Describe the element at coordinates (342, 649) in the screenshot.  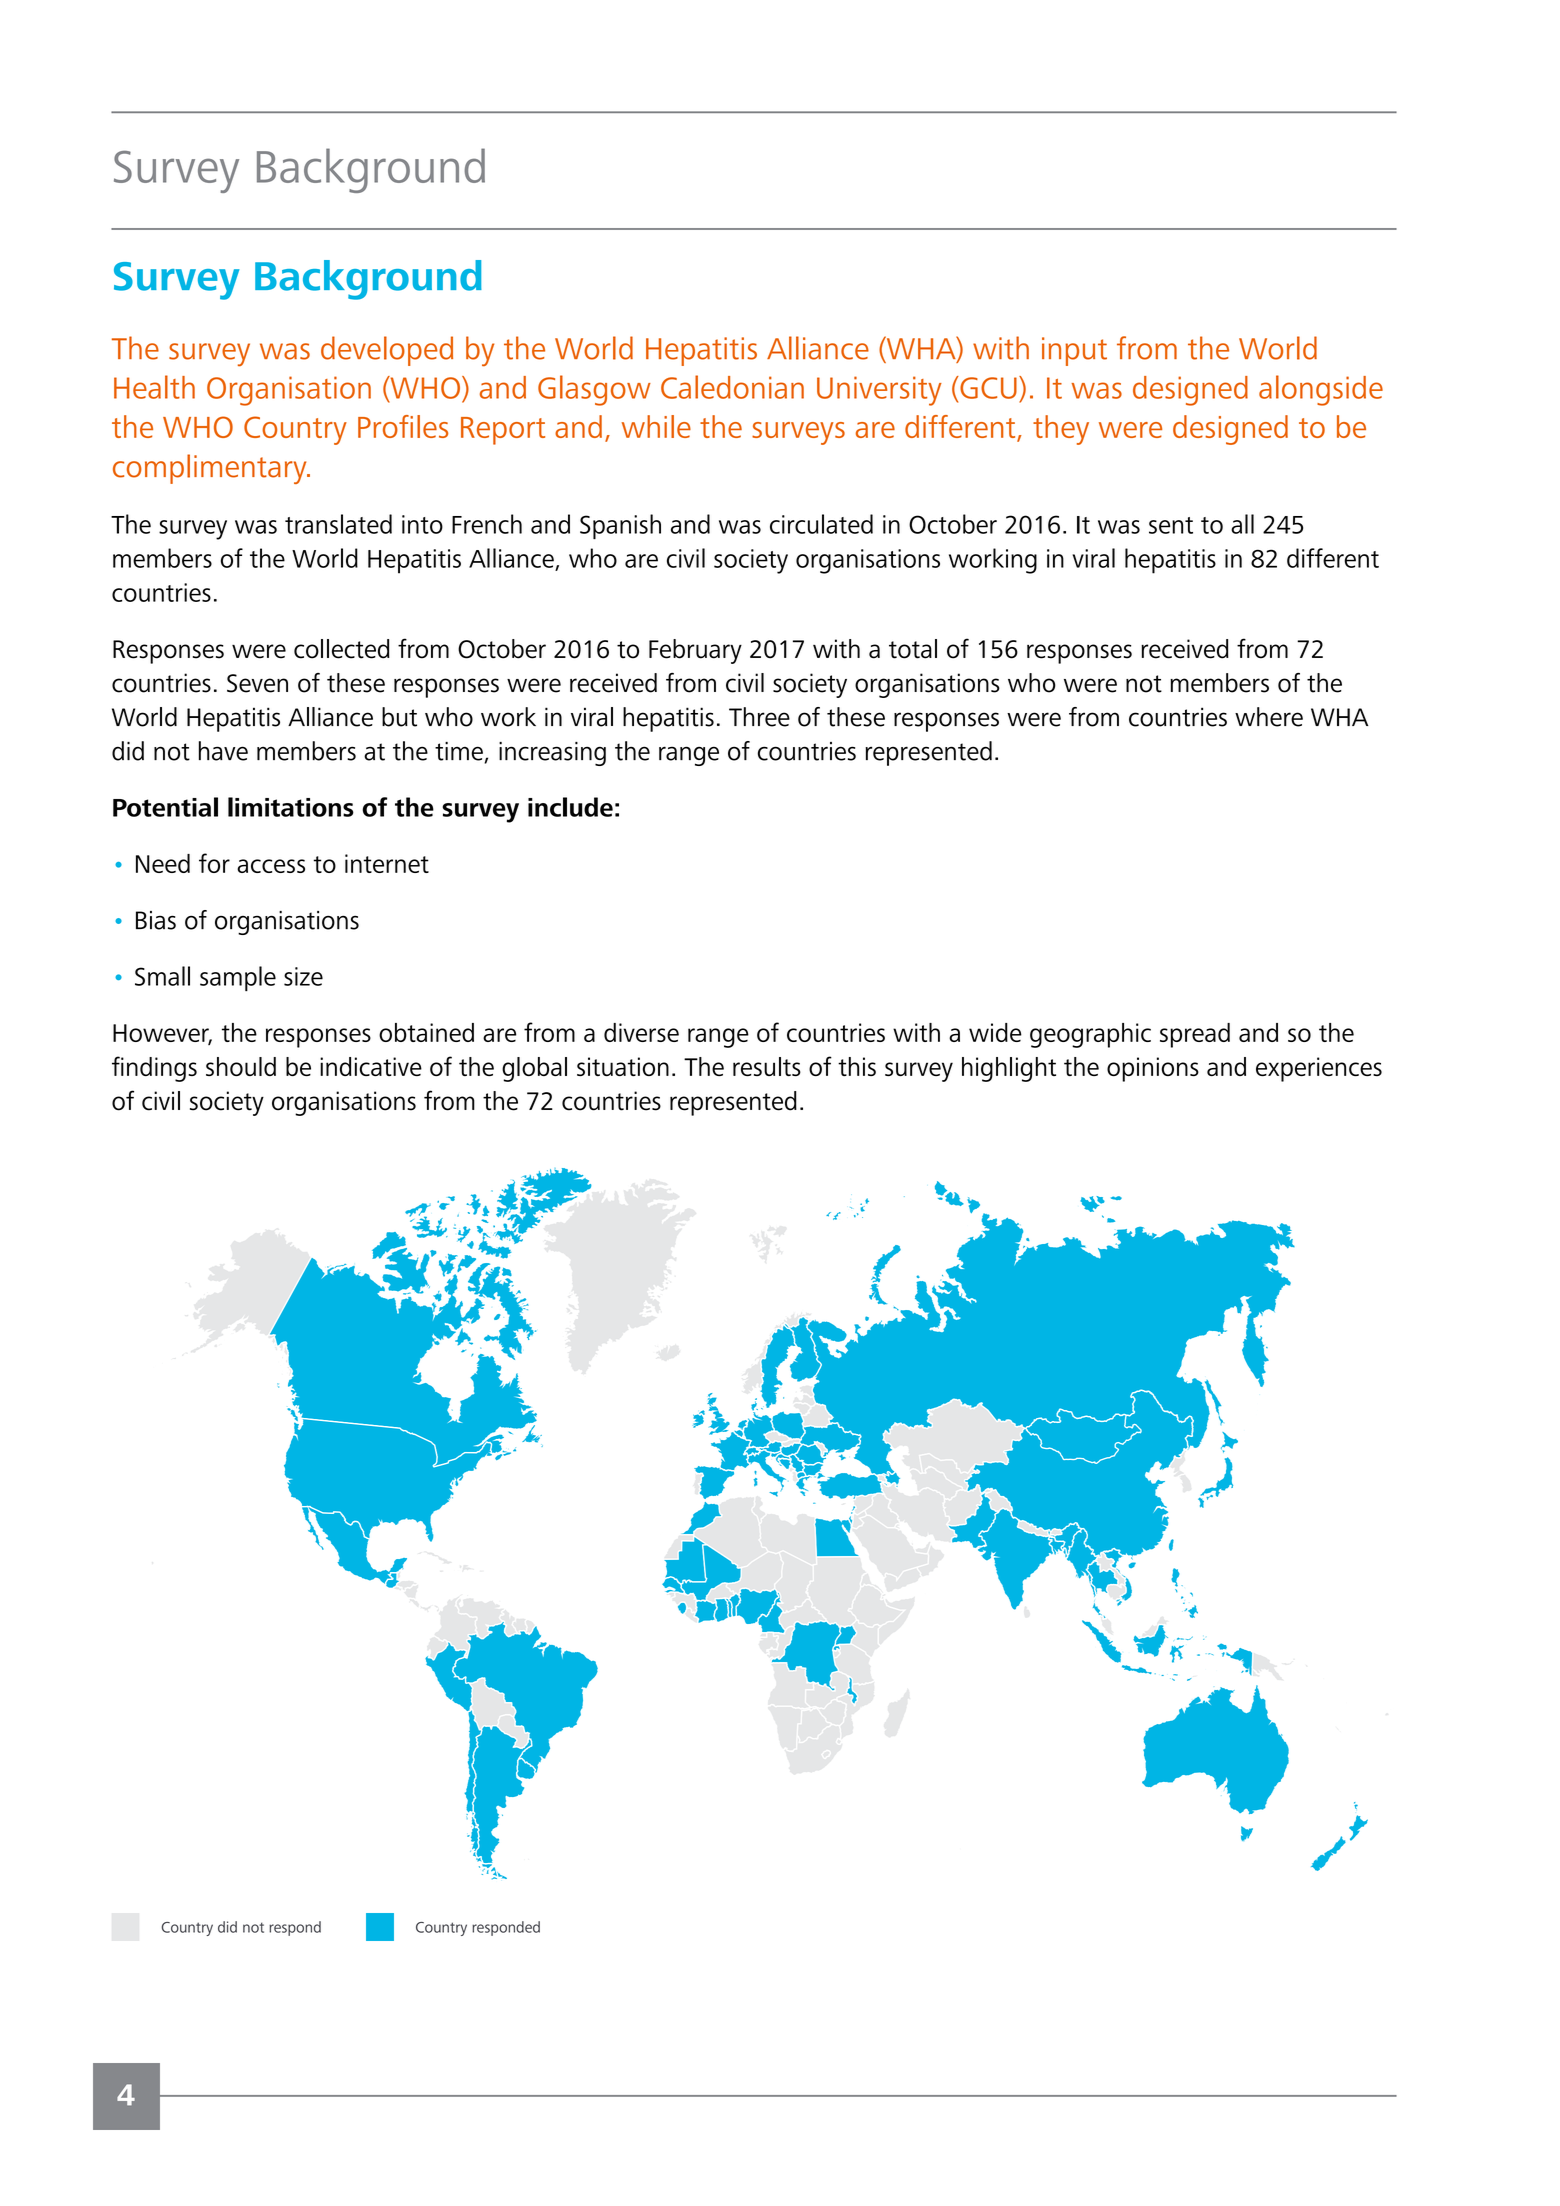
I see `collected` at that location.
